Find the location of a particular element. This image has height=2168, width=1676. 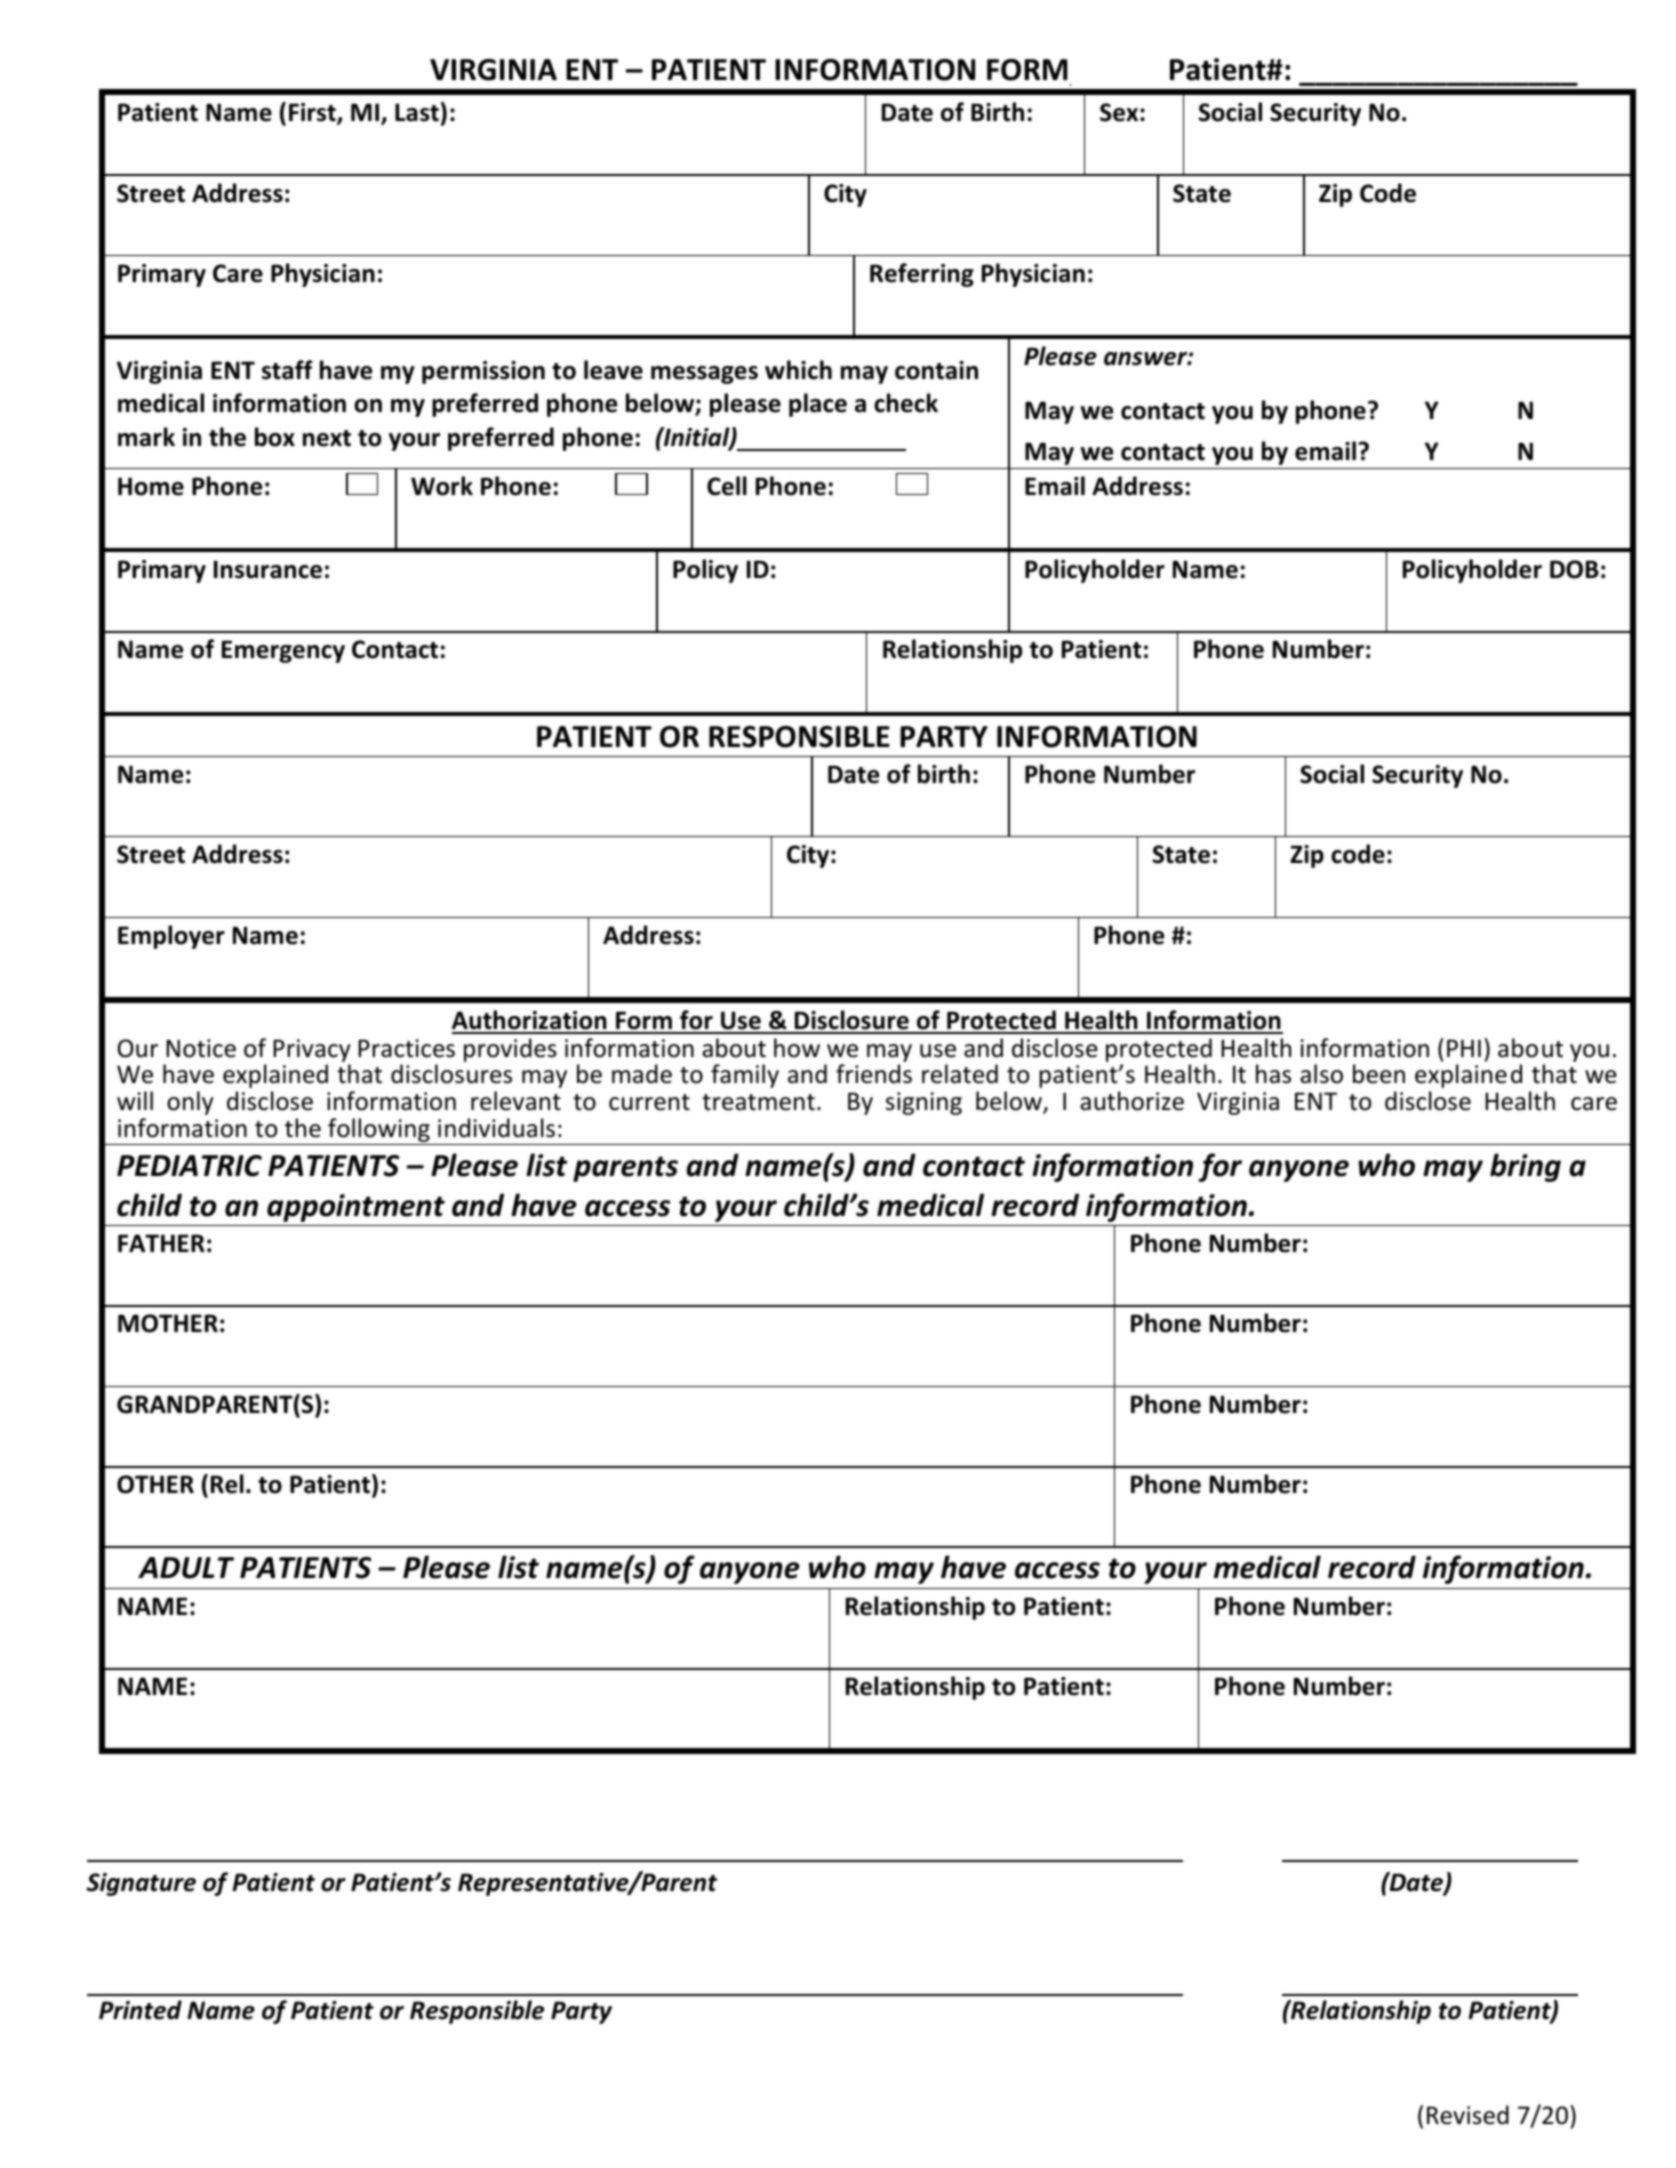

DOB is located at coordinates (1574, 569).
